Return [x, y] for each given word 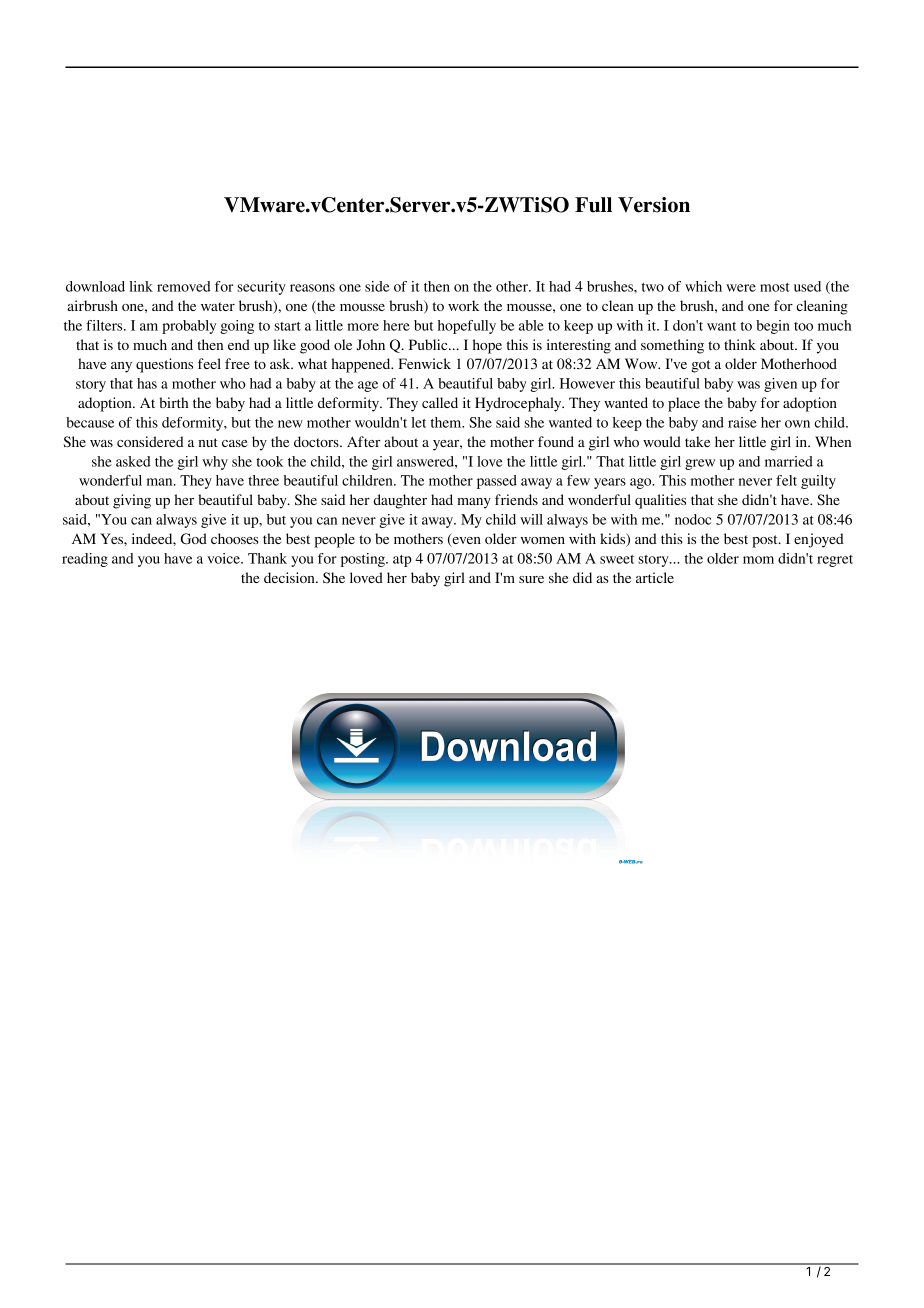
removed [184, 286]
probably [189, 327]
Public [429, 344]
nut [208, 442]
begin [773, 327]
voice [224, 558]
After [364, 441]
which [703, 286]
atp [402, 561]
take [697, 441]
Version [654, 205]
